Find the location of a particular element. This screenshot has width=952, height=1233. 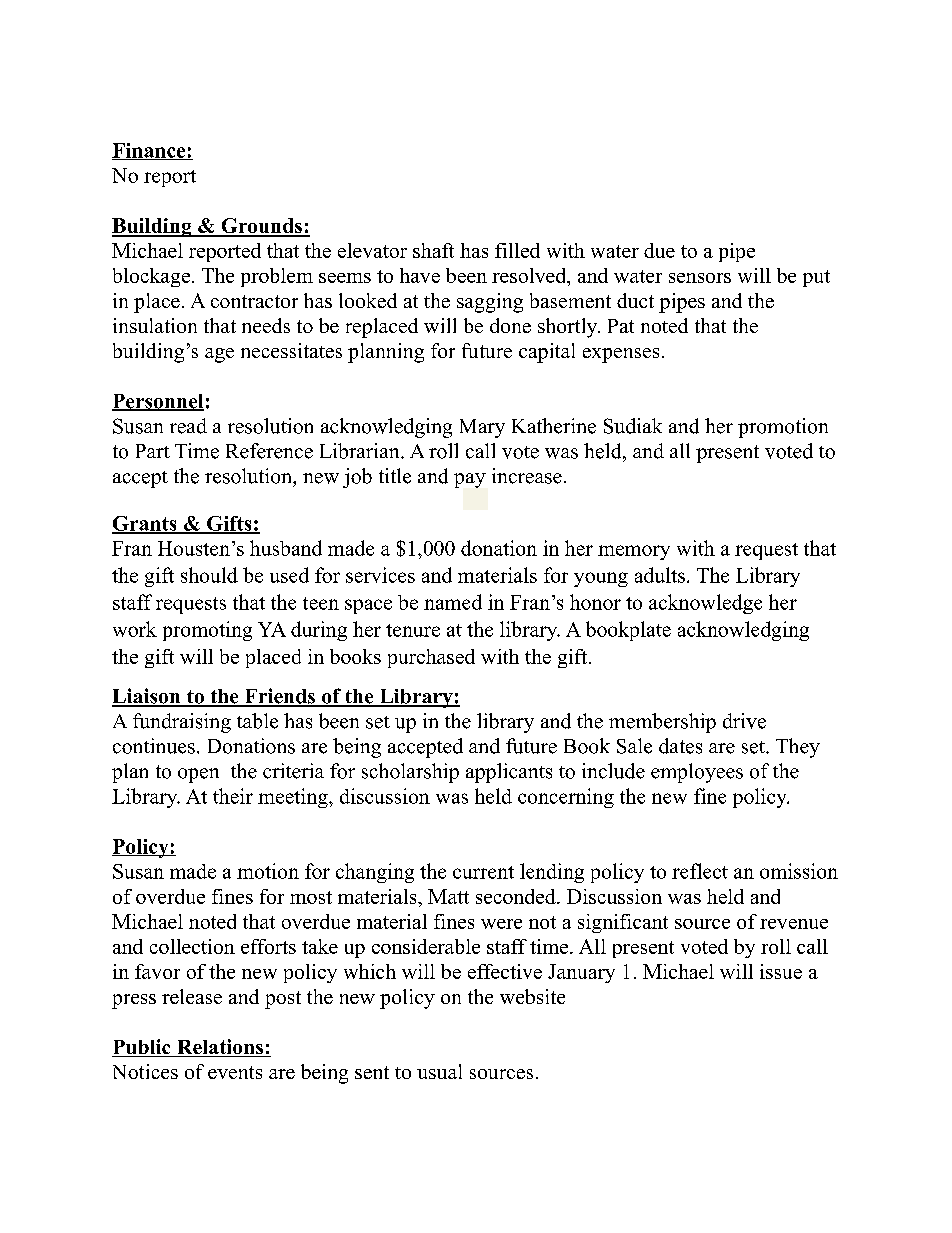

pay is located at coordinates (470, 480).
